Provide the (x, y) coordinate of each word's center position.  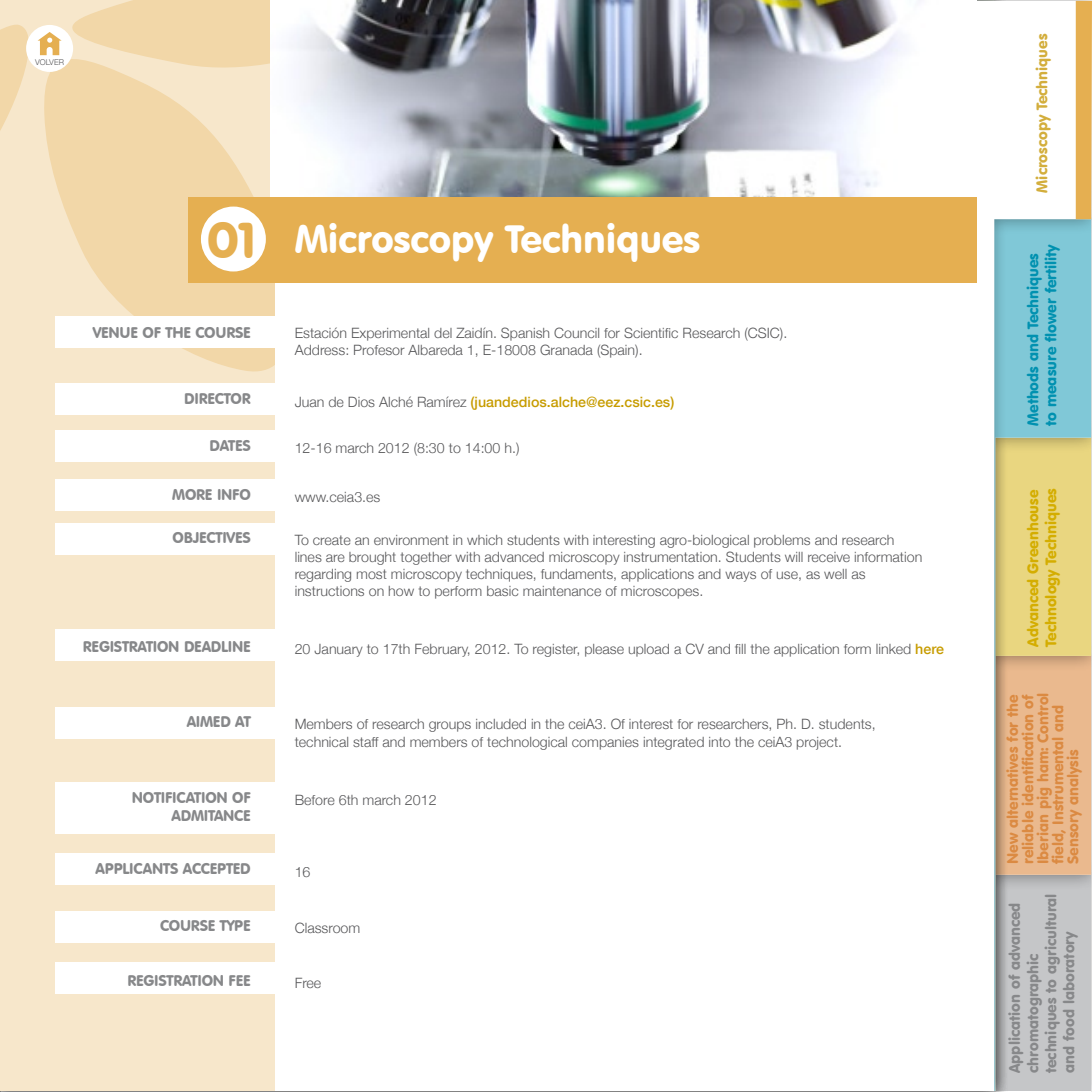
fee (239, 980)
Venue (115, 332)
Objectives (211, 537)
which (484, 540)
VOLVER (49, 62)
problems (782, 541)
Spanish (525, 334)
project (818, 743)
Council (576, 332)
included (501, 724)
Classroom (327, 927)
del (443, 333)
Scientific (651, 332)
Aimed (209, 721)
